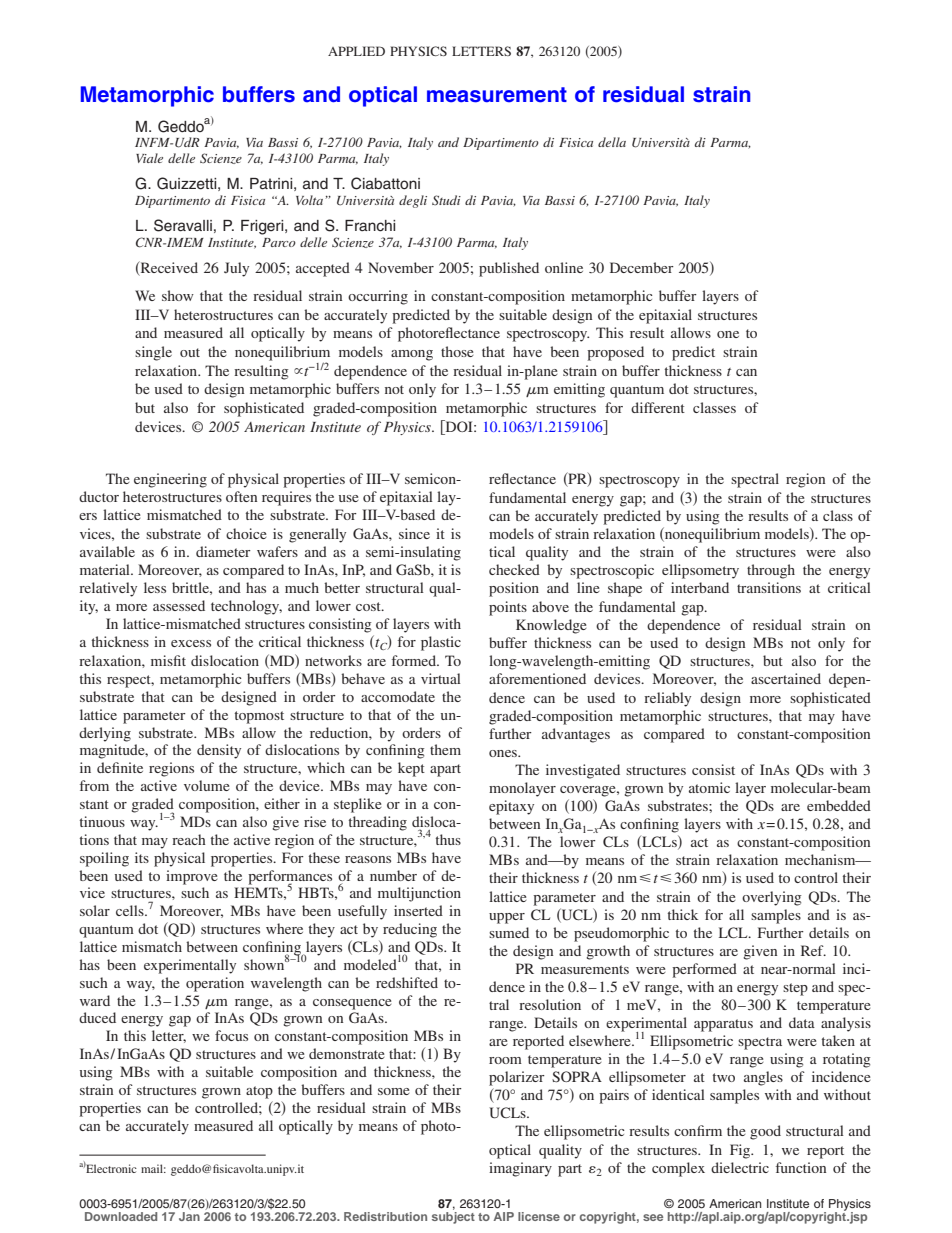  I want to click on APPLIED, so click(356, 51).
